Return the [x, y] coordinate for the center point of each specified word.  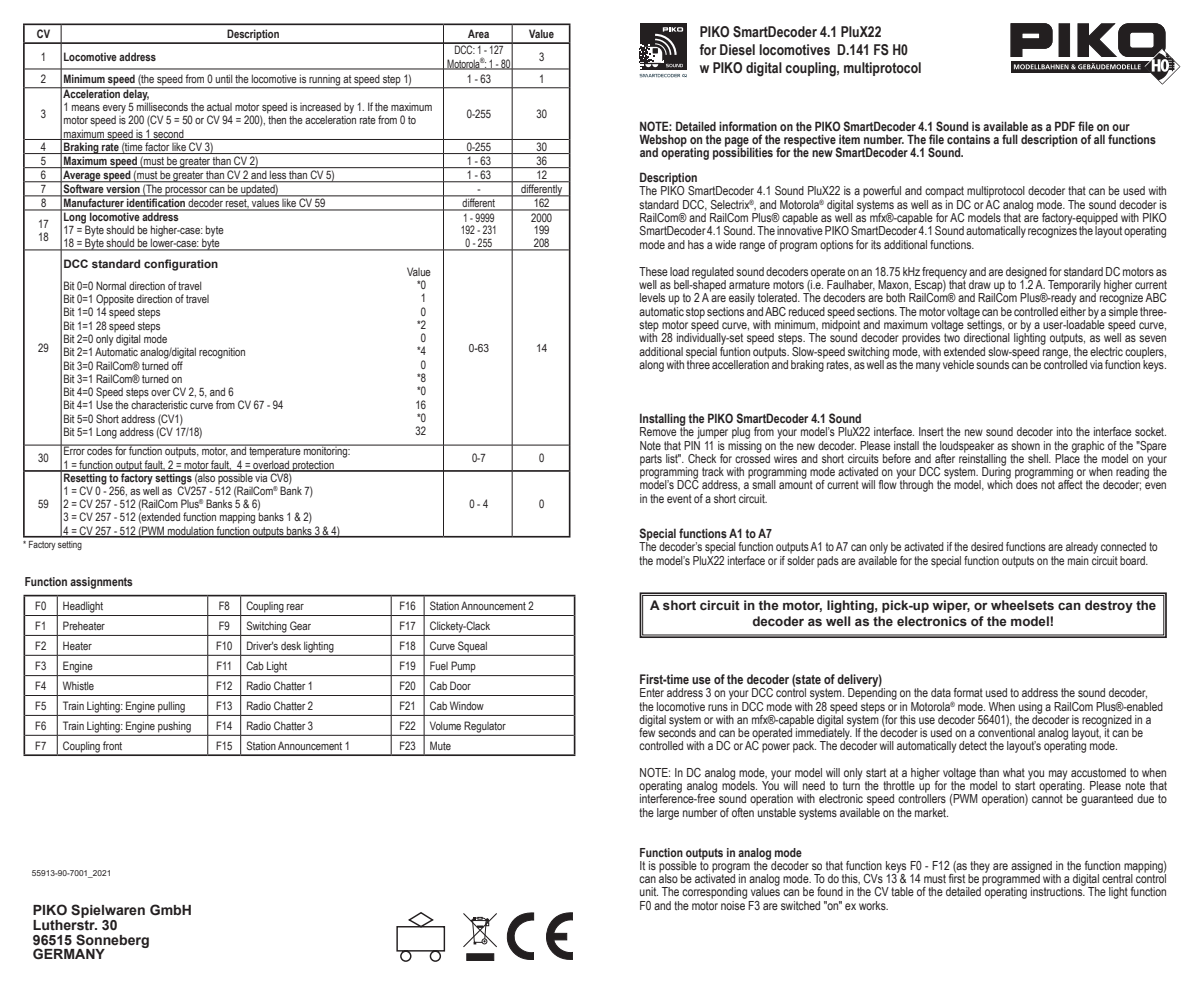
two [952, 336]
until [224, 78]
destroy [1109, 606]
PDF [1065, 126]
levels [652, 297]
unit [649, 891]
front [112, 745]
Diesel [737, 50]
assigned [1032, 868]
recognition [222, 353]
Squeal [472, 646]
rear [295, 607]
